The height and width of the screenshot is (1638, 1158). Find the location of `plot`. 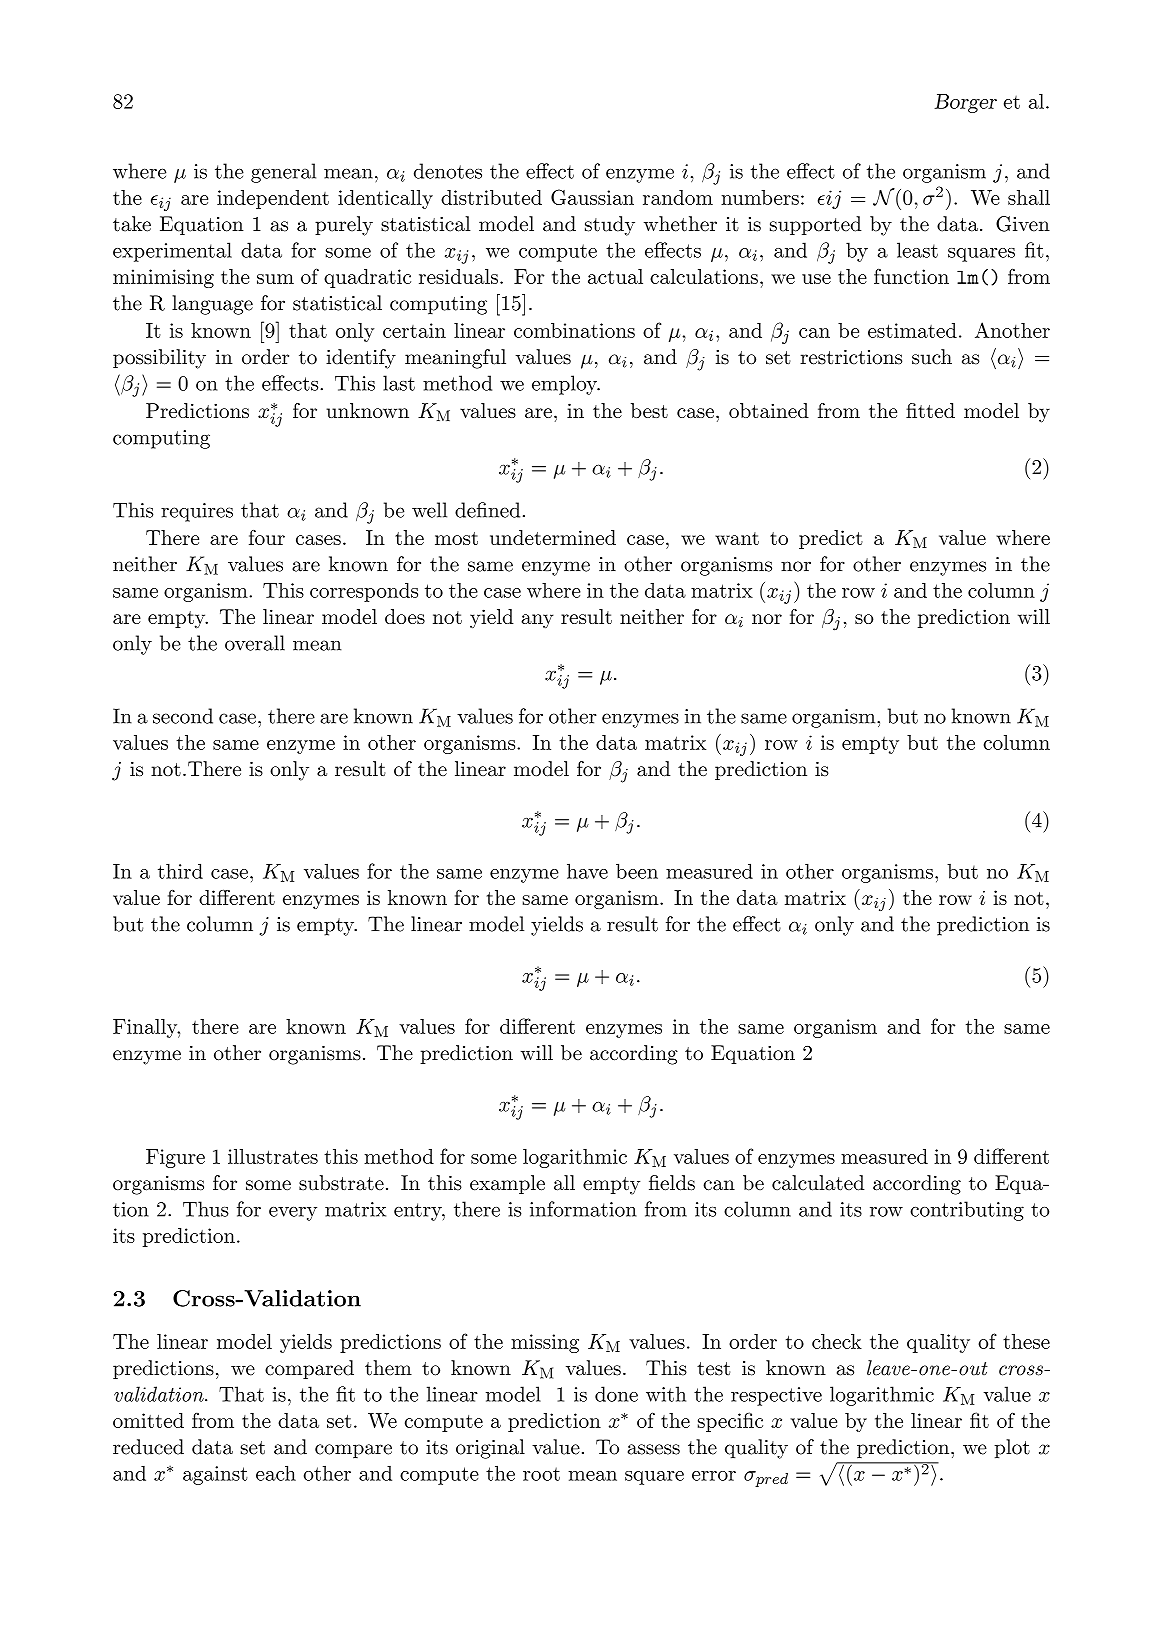

plot is located at coordinates (1012, 1448).
